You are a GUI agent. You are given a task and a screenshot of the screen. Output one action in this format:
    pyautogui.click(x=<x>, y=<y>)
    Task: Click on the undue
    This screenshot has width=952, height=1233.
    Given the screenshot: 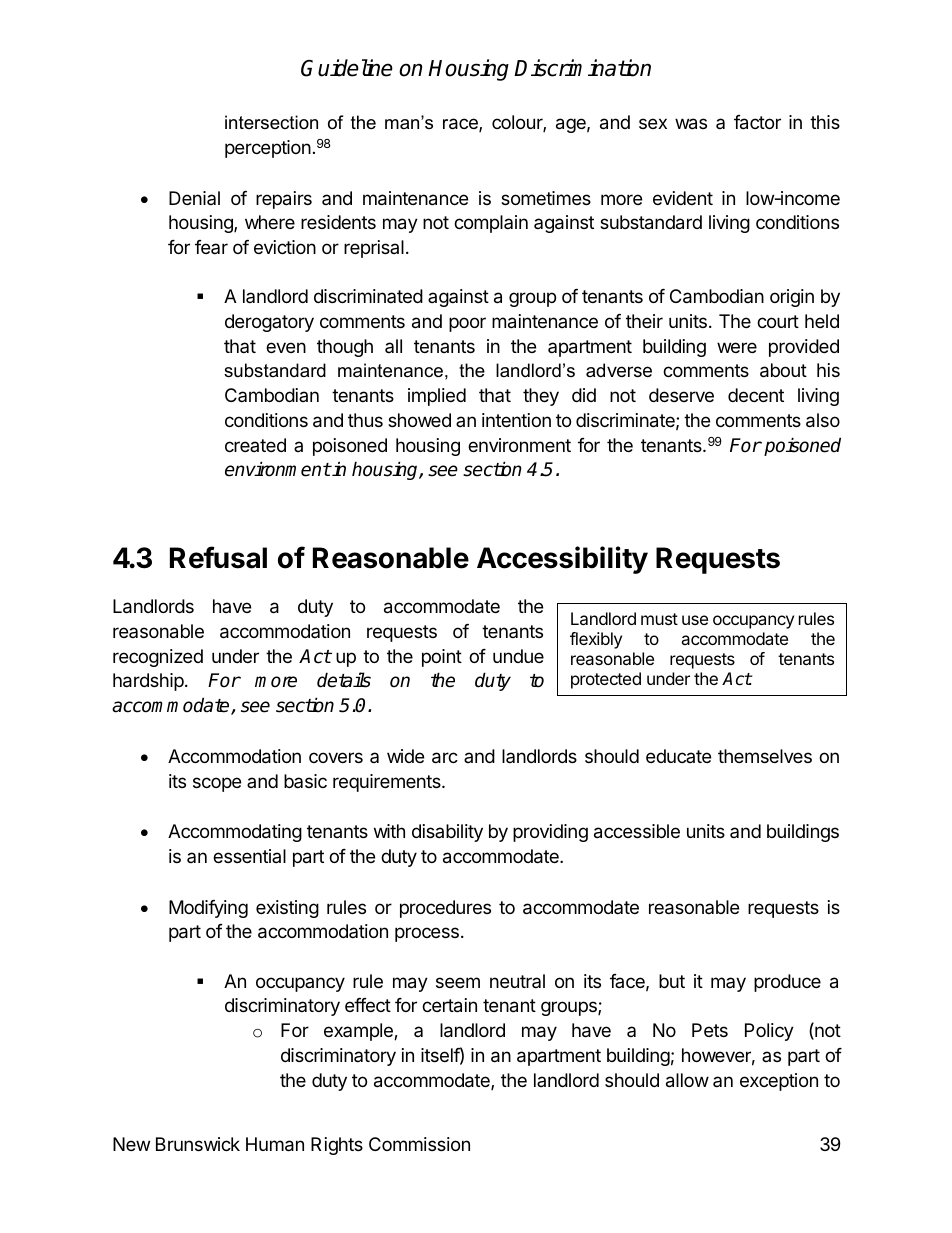 What is the action you would take?
    pyautogui.click(x=518, y=656)
